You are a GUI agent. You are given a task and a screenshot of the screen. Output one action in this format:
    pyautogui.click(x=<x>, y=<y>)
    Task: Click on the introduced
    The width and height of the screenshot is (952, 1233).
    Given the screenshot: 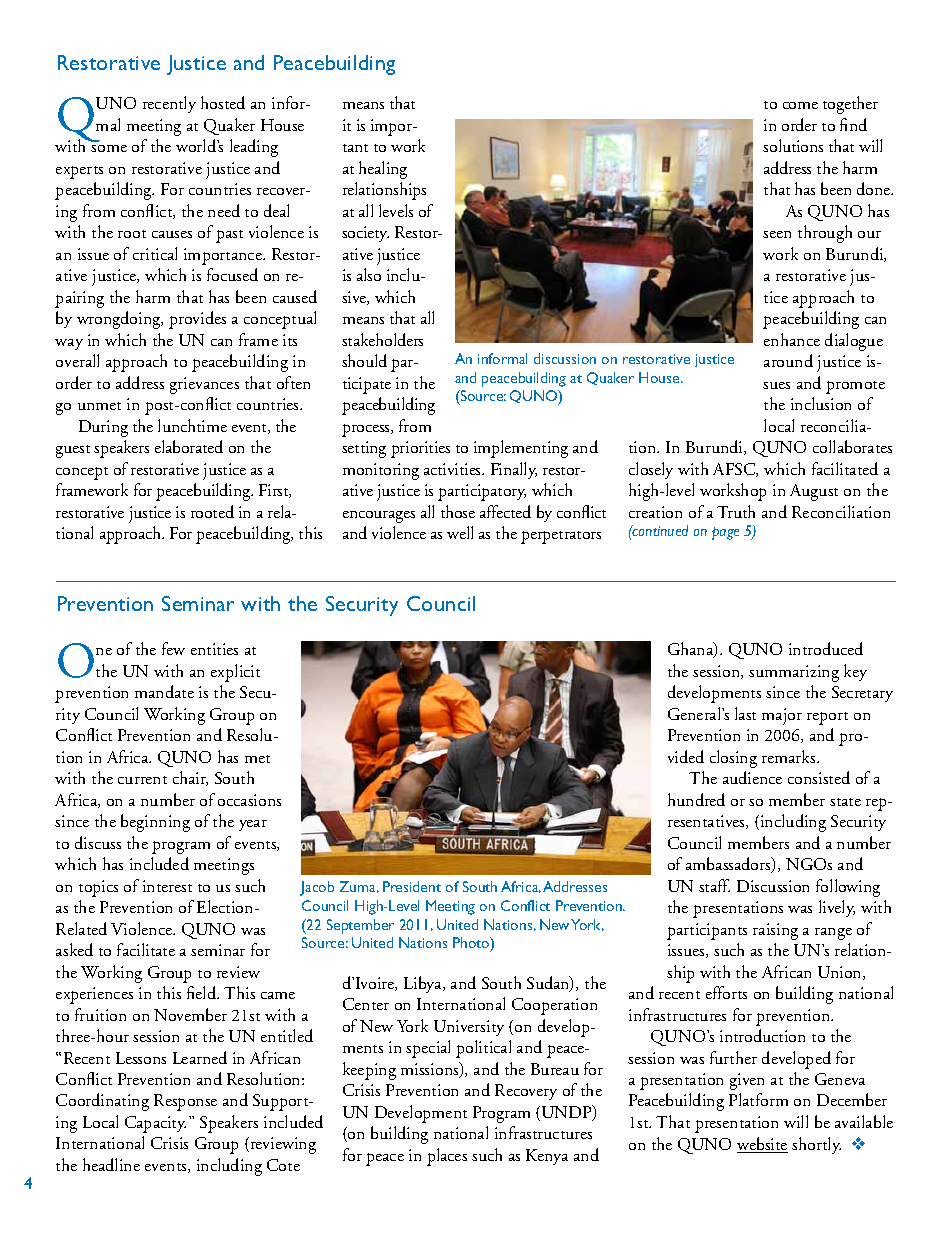 What is the action you would take?
    pyautogui.click(x=826, y=648)
